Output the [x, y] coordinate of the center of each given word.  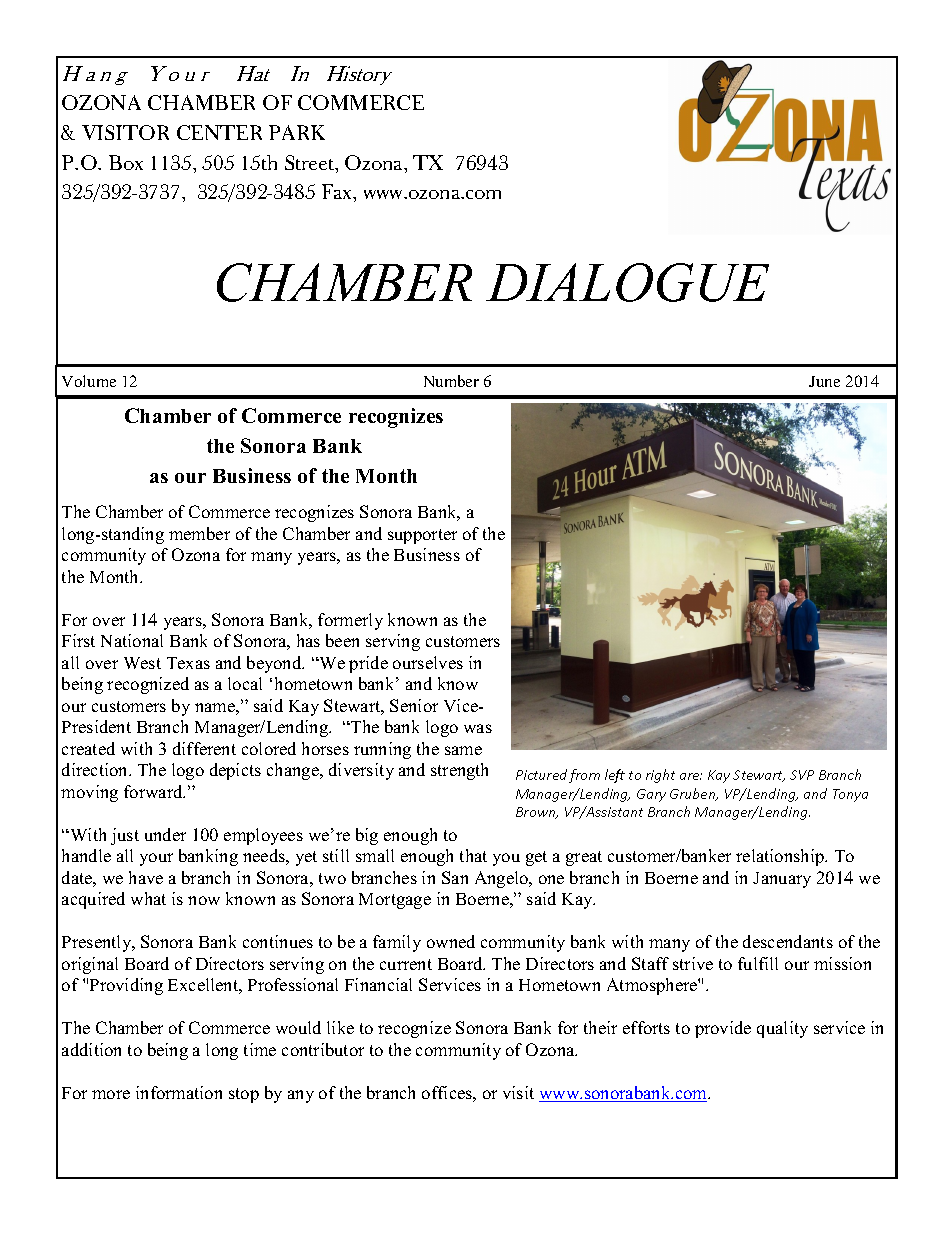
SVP [802, 775]
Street [311, 164]
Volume [89, 381]
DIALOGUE [627, 282]
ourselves [428, 662]
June [824, 381]
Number [451, 381]
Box [126, 162]
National [132, 640]
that [473, 855]
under [165, 834]
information [179, 1092]
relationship [781, 857]
